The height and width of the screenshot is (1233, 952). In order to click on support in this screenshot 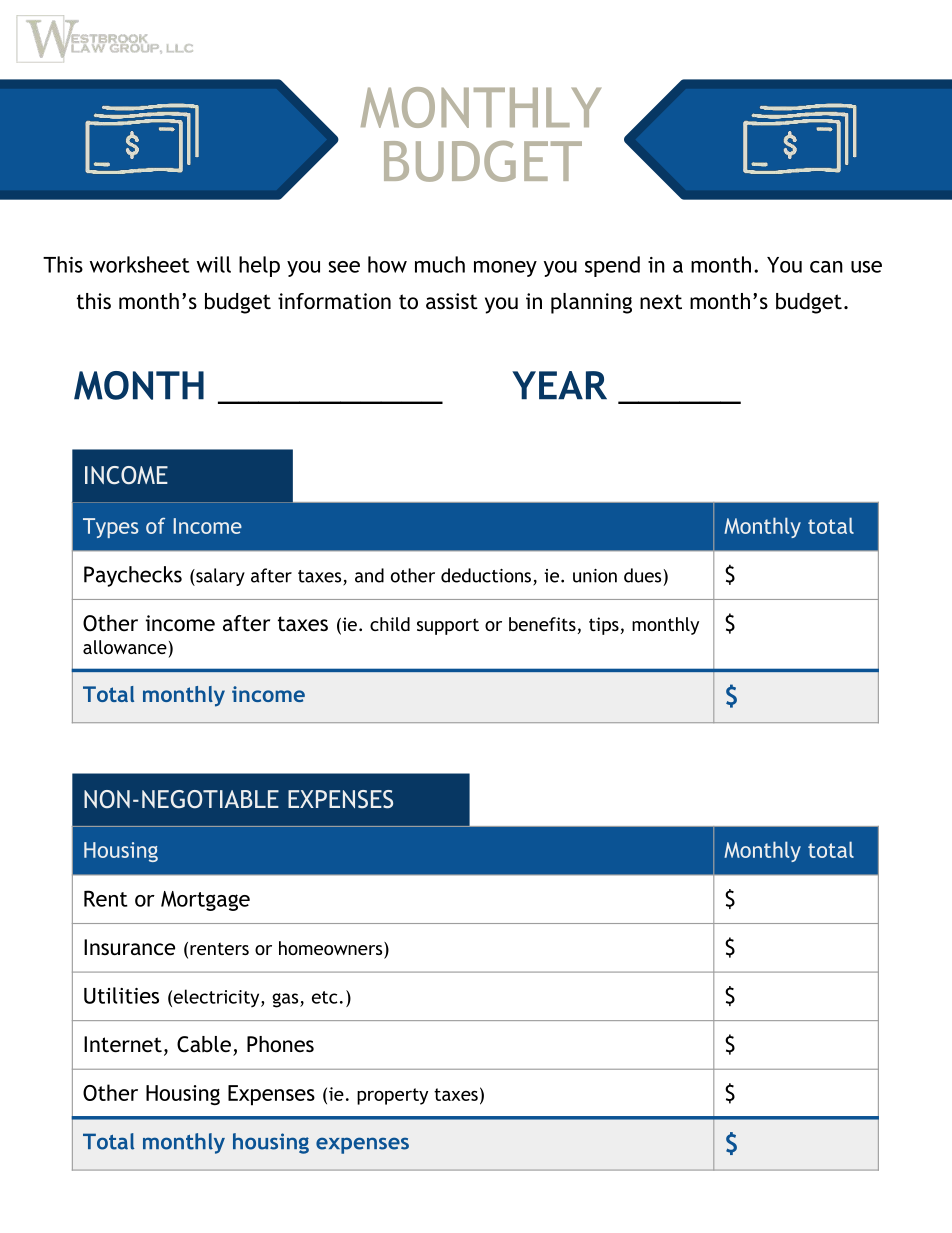, I will do `click(448, 626)`.
